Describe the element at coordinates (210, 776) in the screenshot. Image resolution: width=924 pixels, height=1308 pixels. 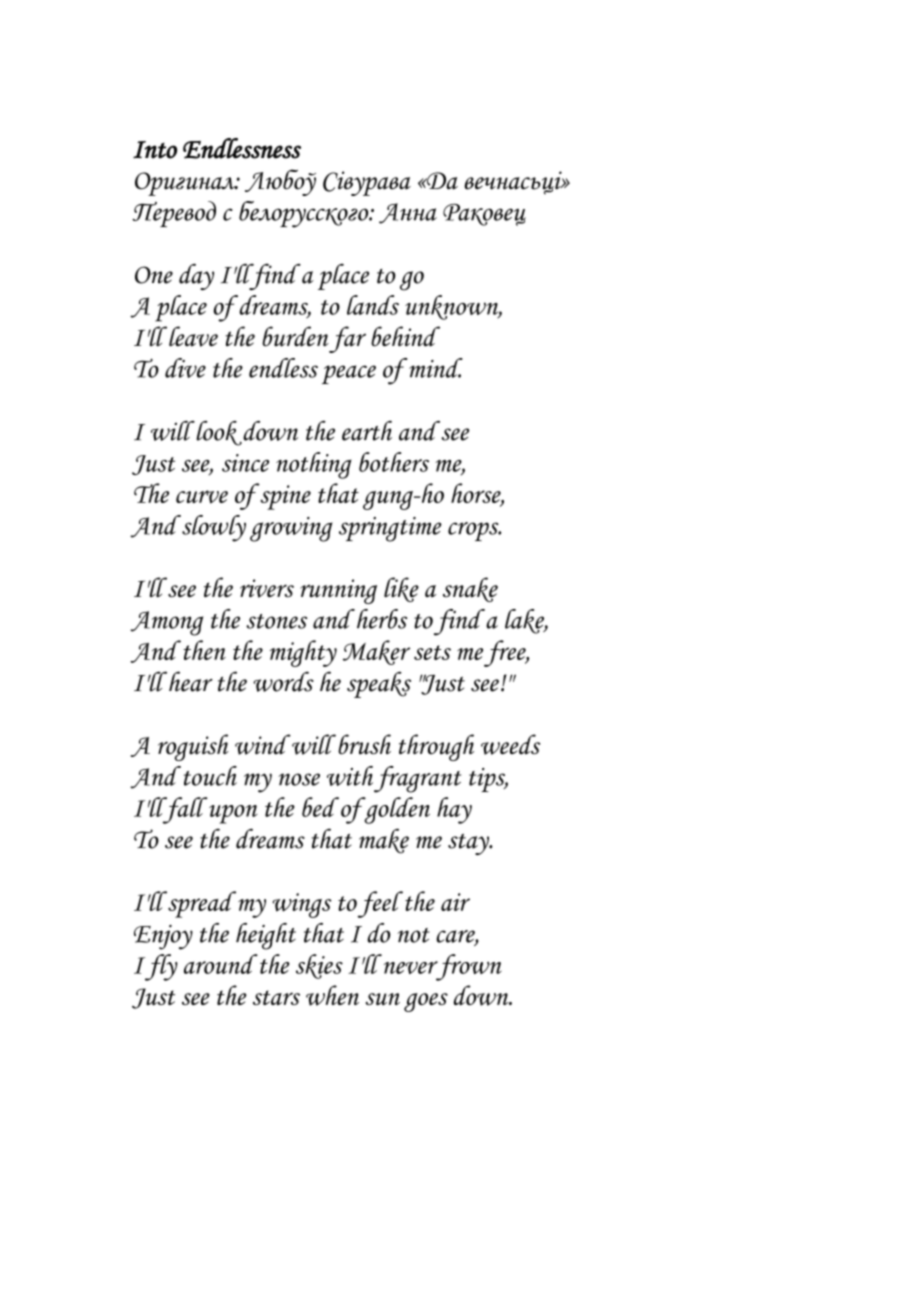
I see `touch` at that location.
